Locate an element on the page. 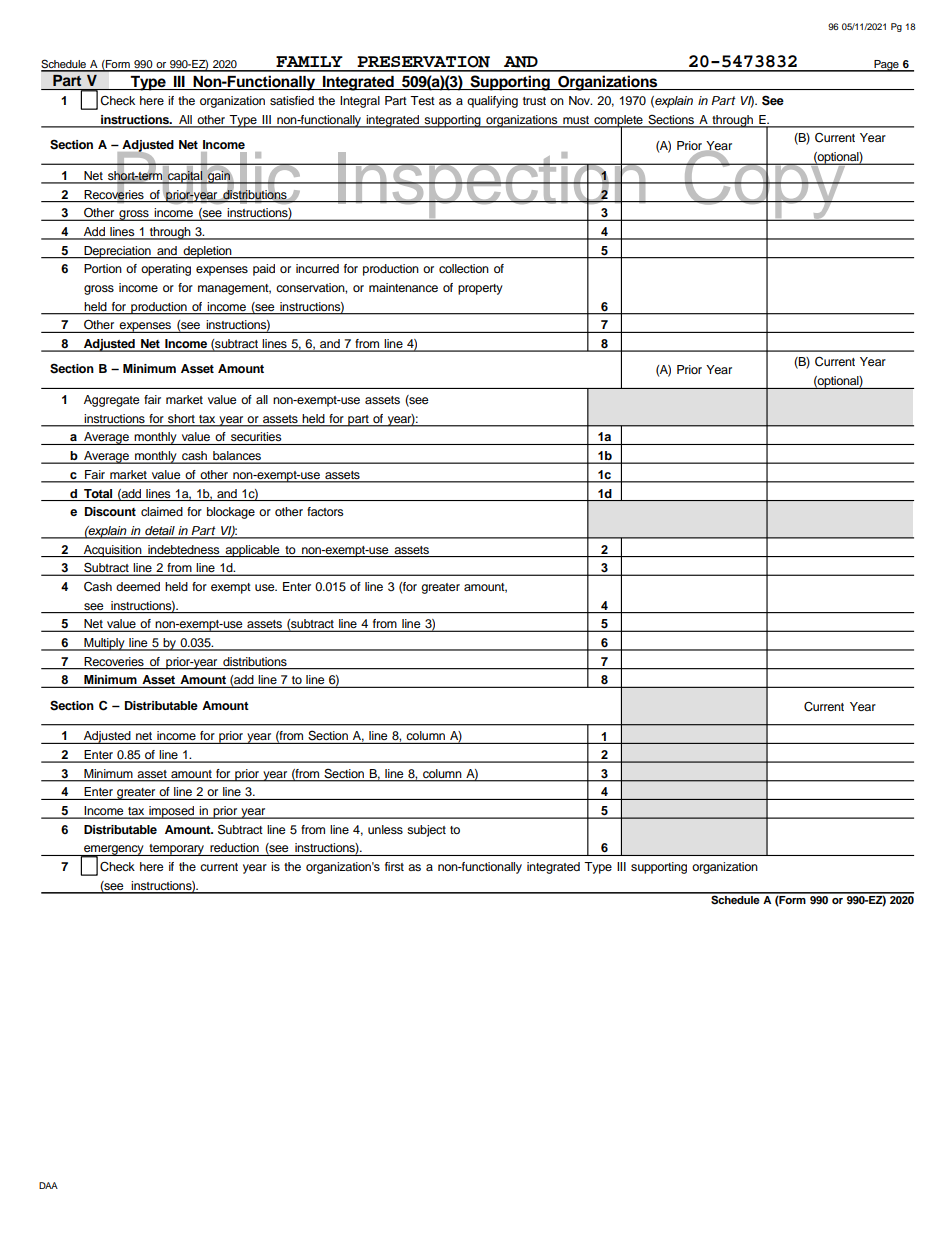 The image size is (952, 1233). Multiply is located at coordinates (104, 644).
